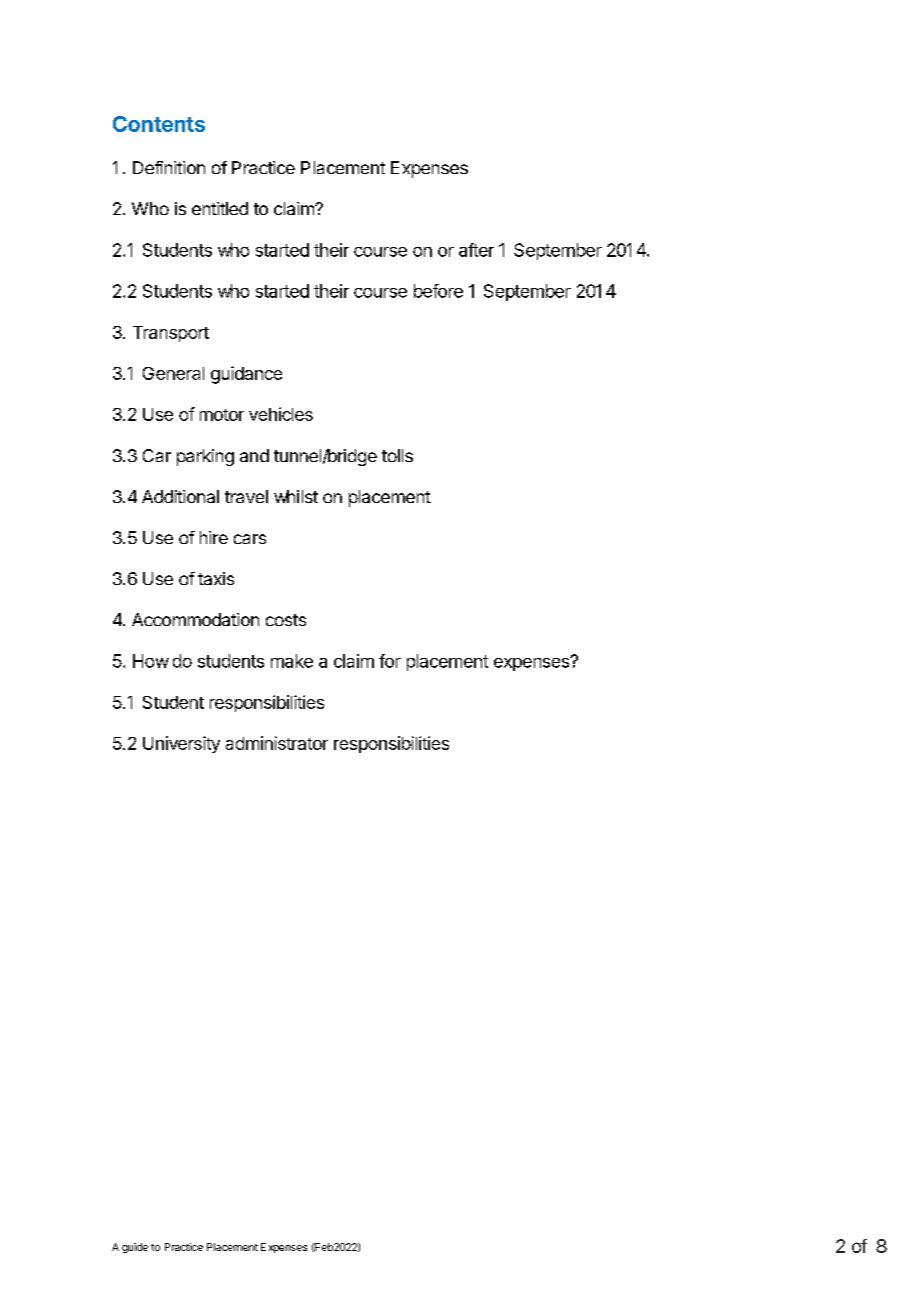 The height and width of the document is (1308, 924). I want to click on make, so click(292, 661).
